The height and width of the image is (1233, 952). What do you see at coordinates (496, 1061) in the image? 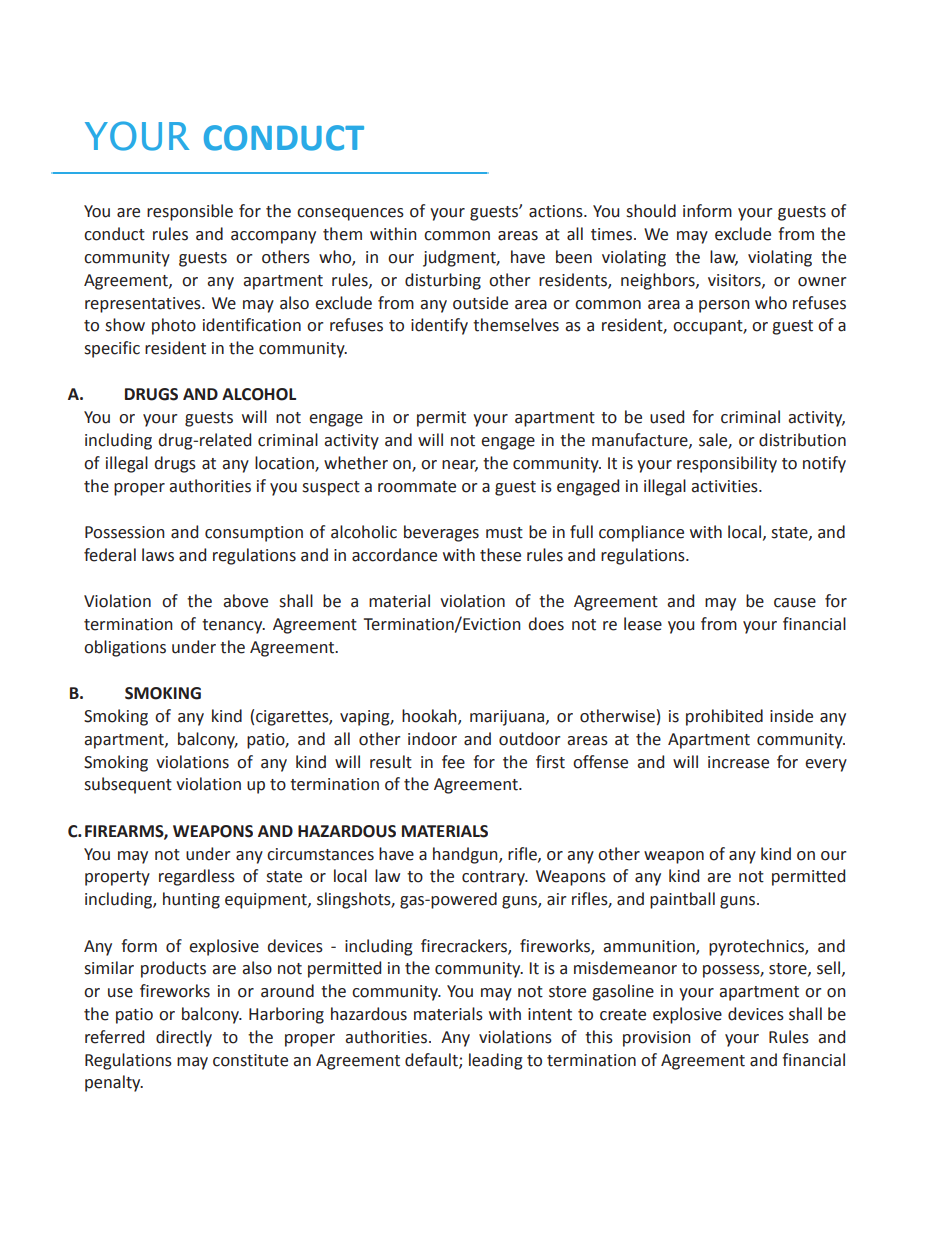
I see `leading` at bounding box center [496, 1061].
